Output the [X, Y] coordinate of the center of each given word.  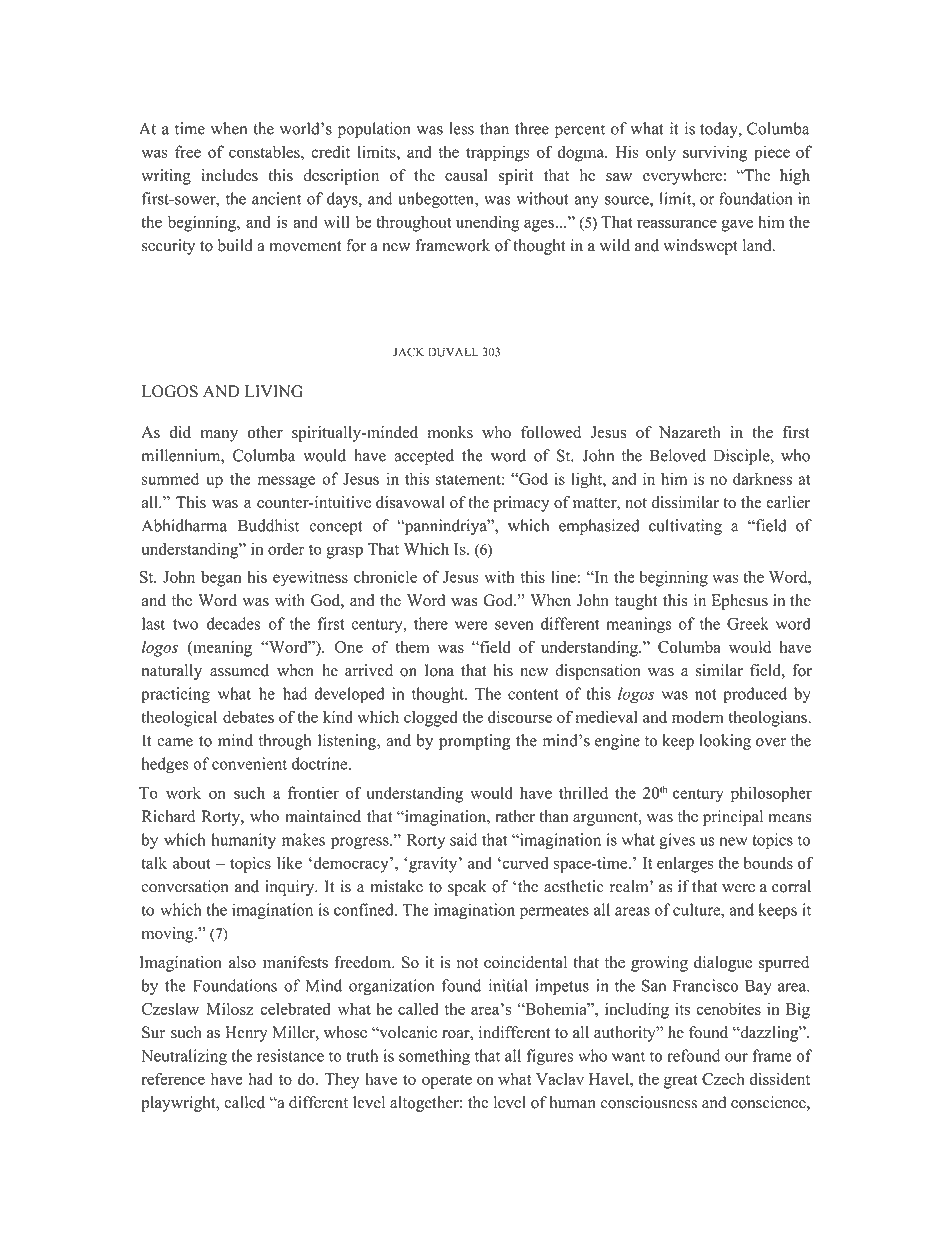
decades [233, 623]
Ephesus [739, 602]
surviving [715, 153]
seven [514, 625]
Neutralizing [184, 1057]
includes [230, 175]
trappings [498, 153]
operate [447, 1082]
